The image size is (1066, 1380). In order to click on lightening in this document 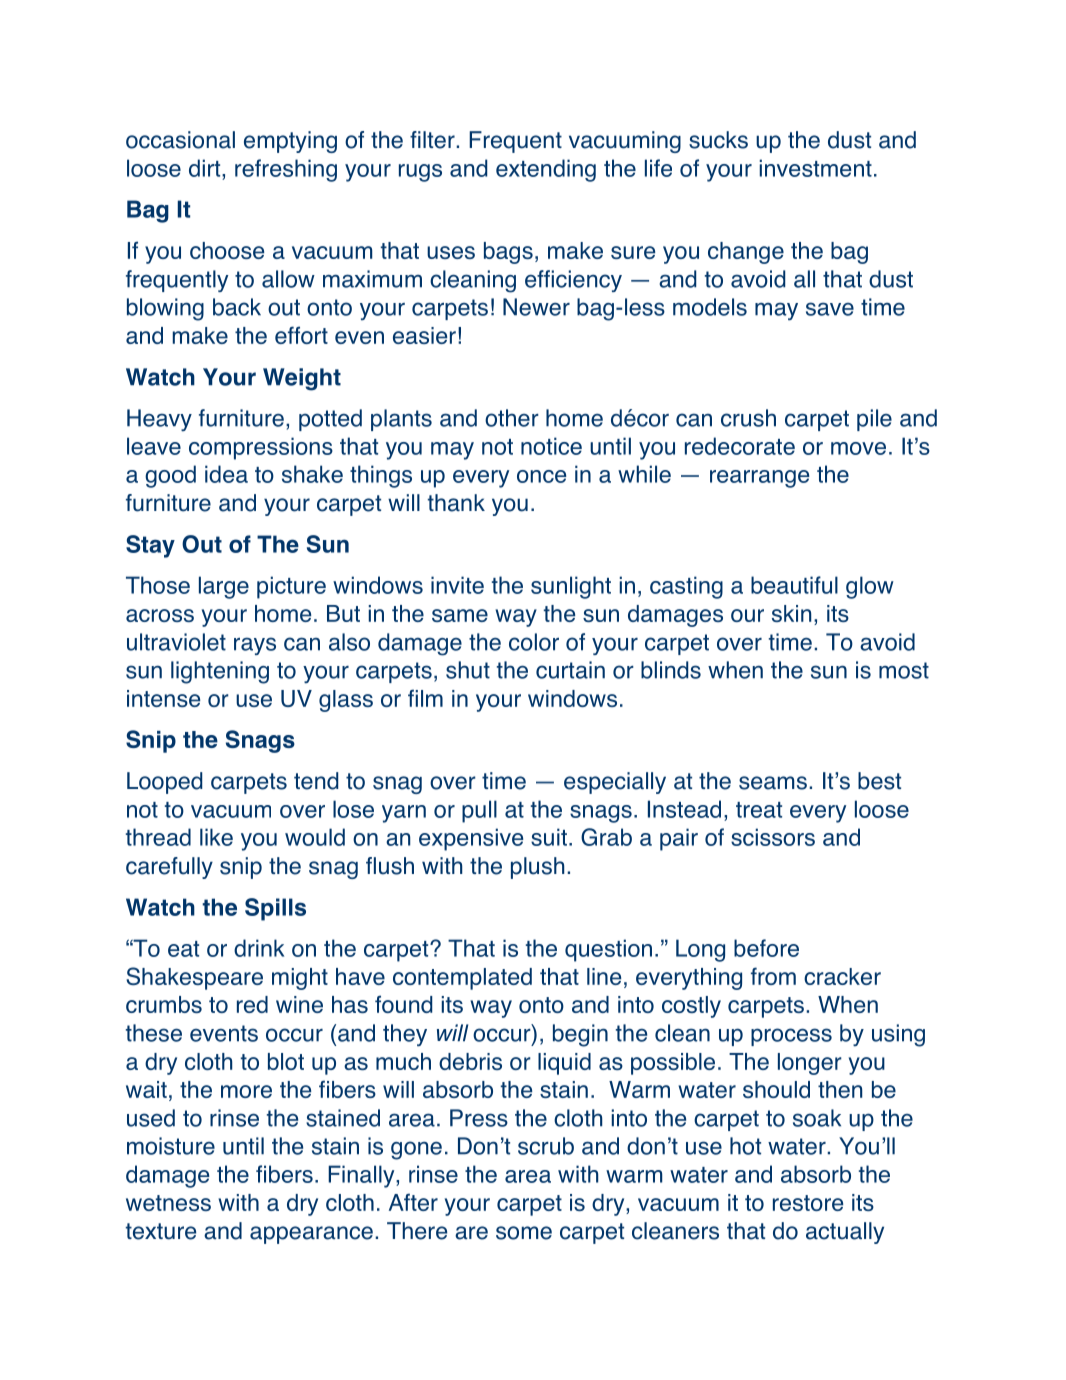, I will do `click(220, 672)`.
